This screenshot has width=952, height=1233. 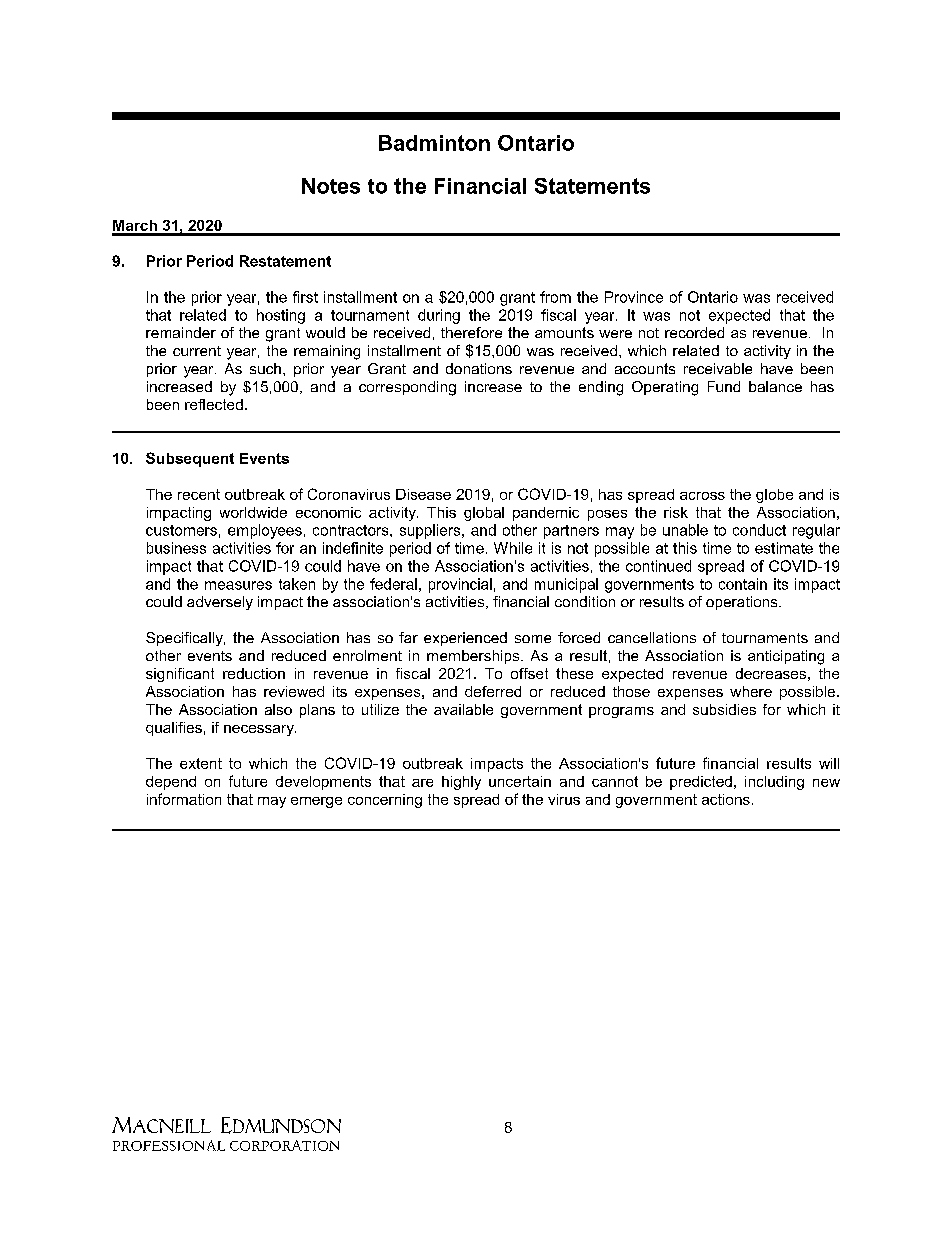 I want to click on Statements, so click(x=592, y=186).
